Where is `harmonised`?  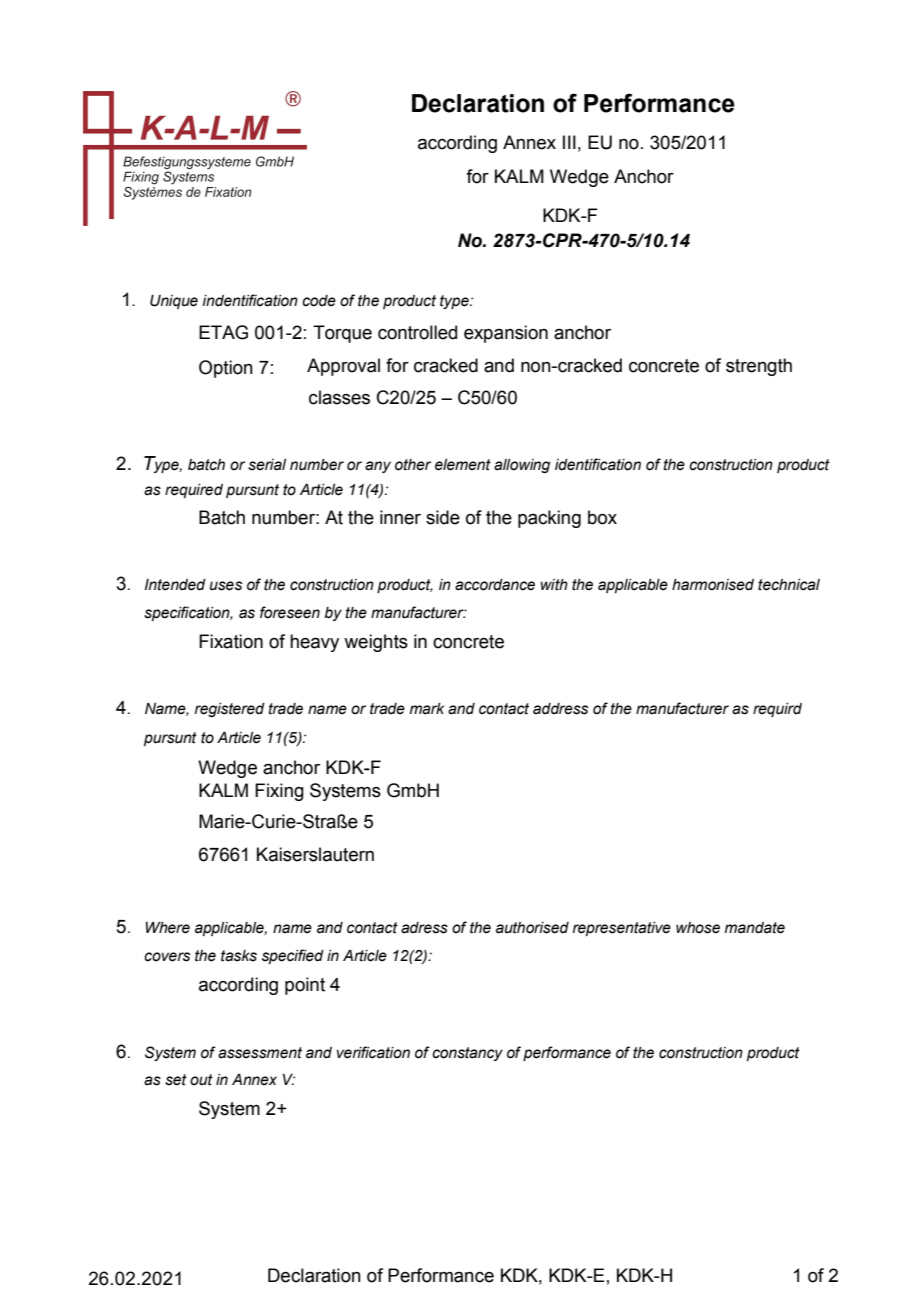 harmonised is located at coordinates (713, 585).
